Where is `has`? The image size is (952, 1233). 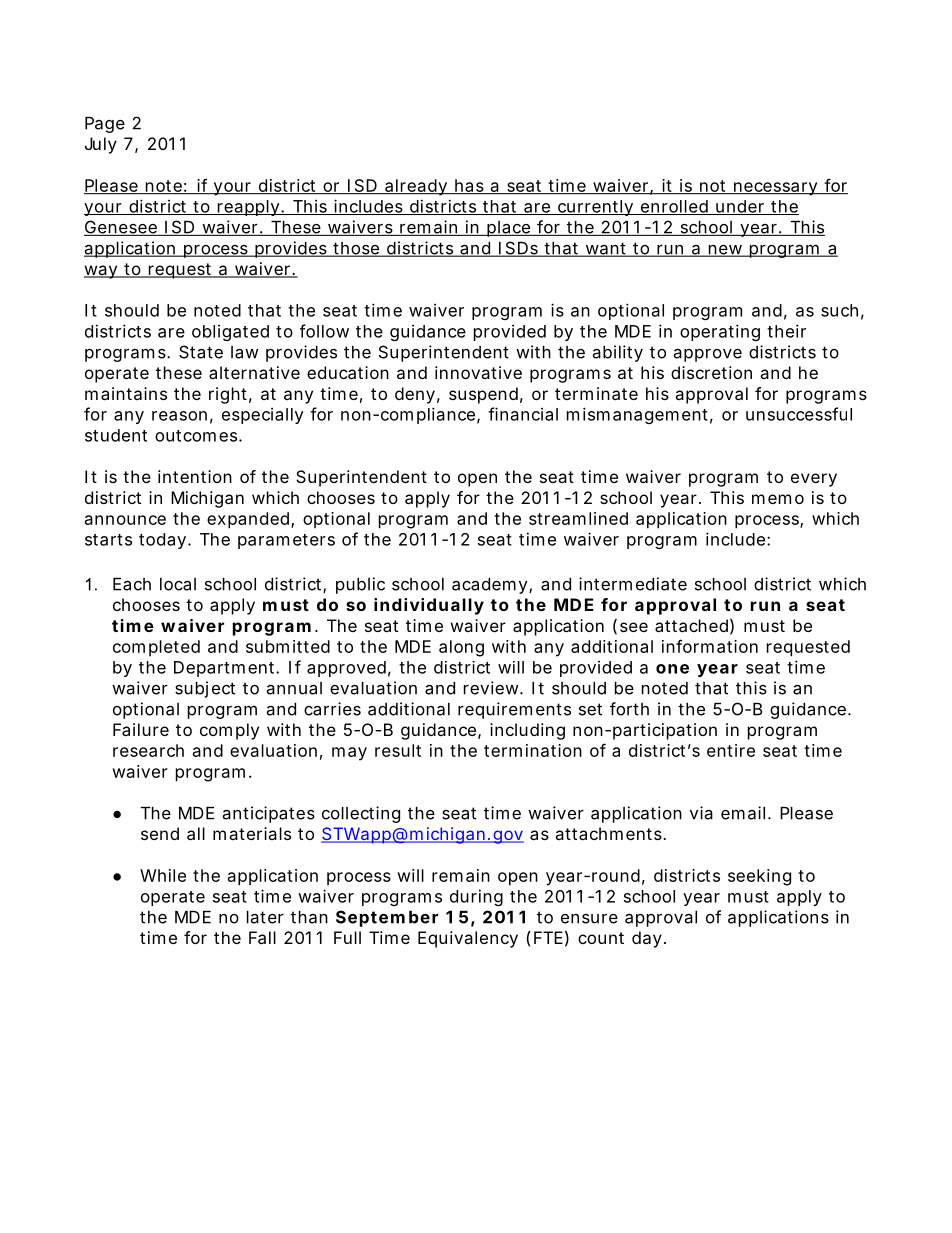 has is located at coordinates (469, 186).
